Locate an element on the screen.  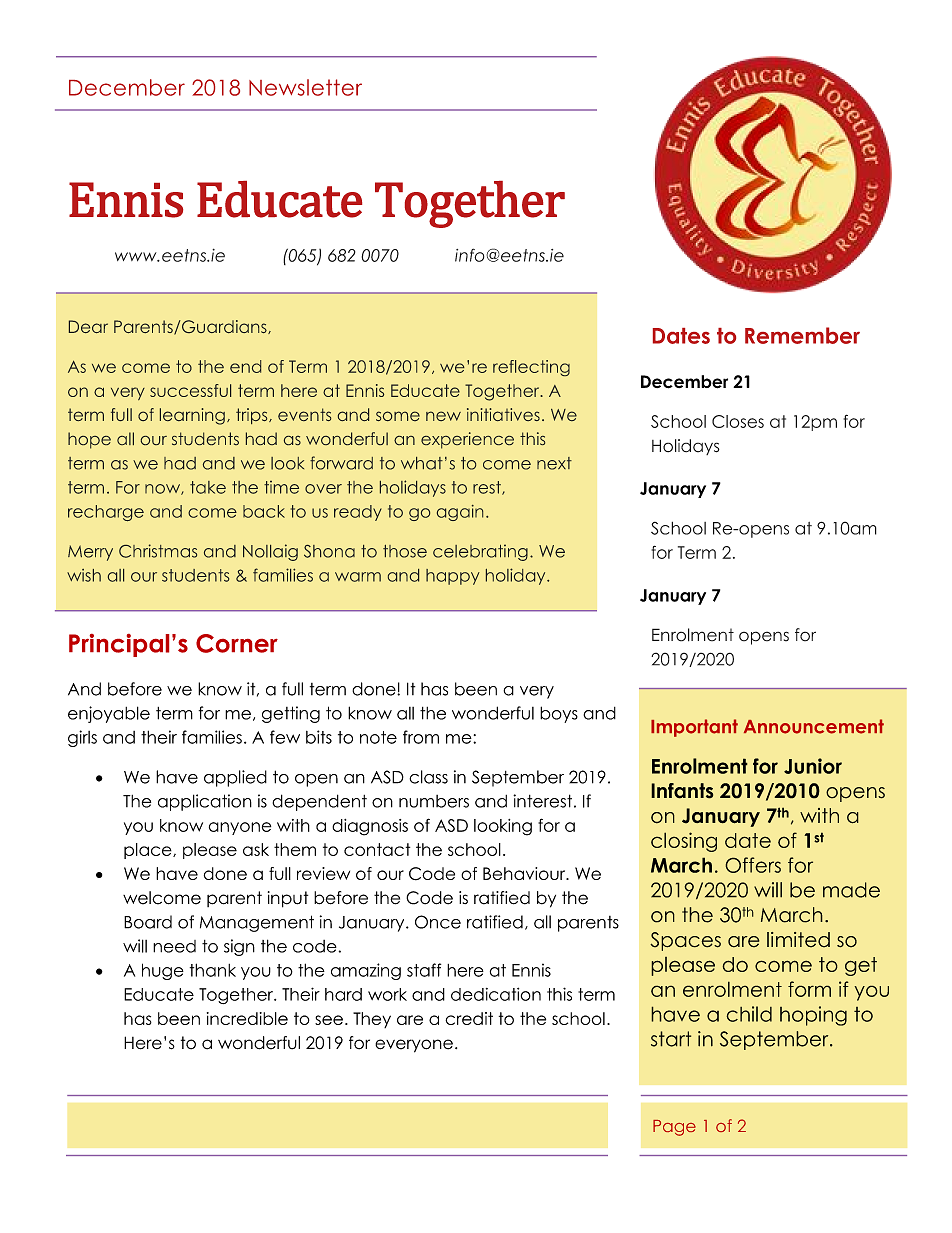
Announcement is located at coordinates (814, 726).
